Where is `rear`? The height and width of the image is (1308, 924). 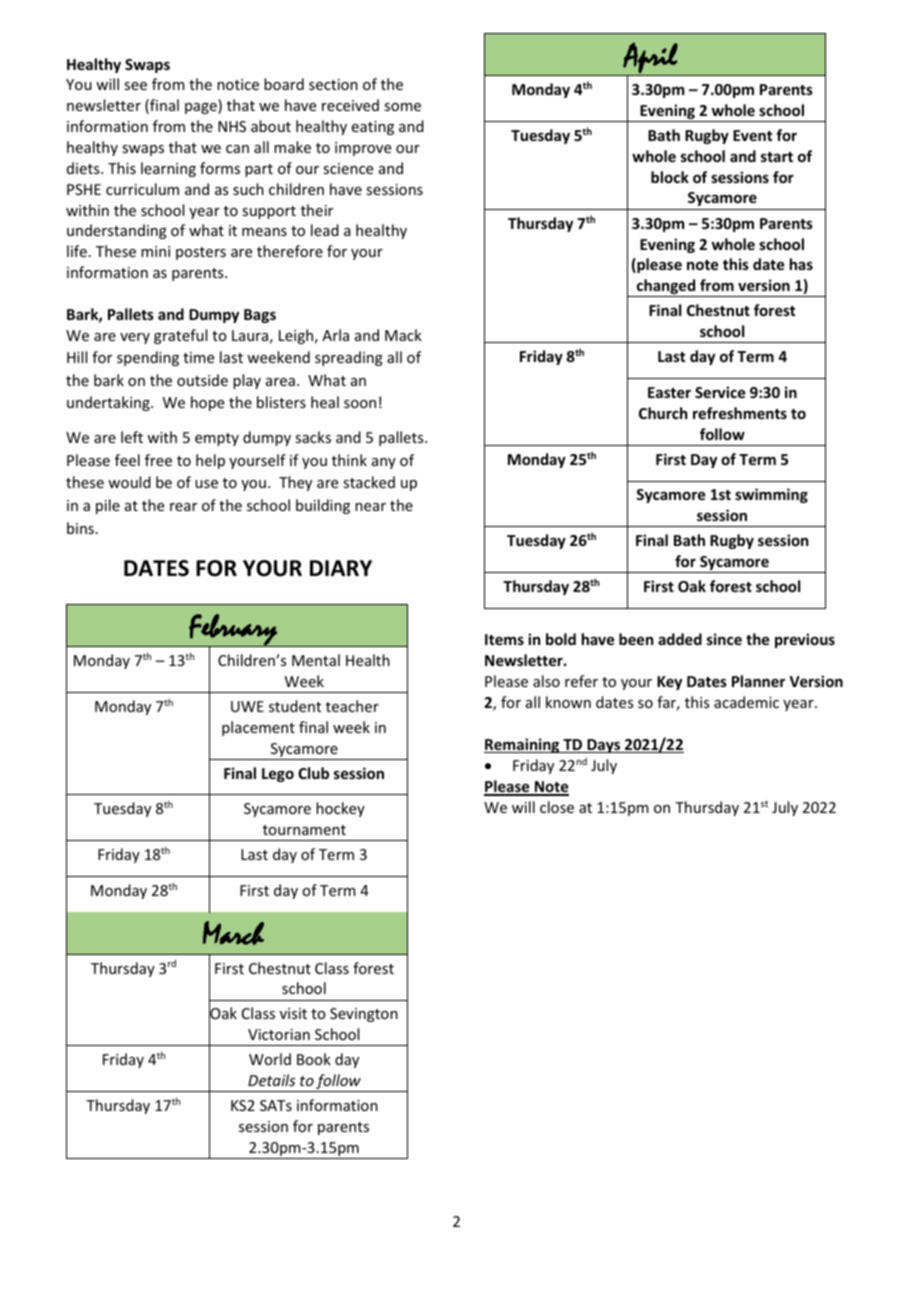
rear is located at coordinates (183, 507).
